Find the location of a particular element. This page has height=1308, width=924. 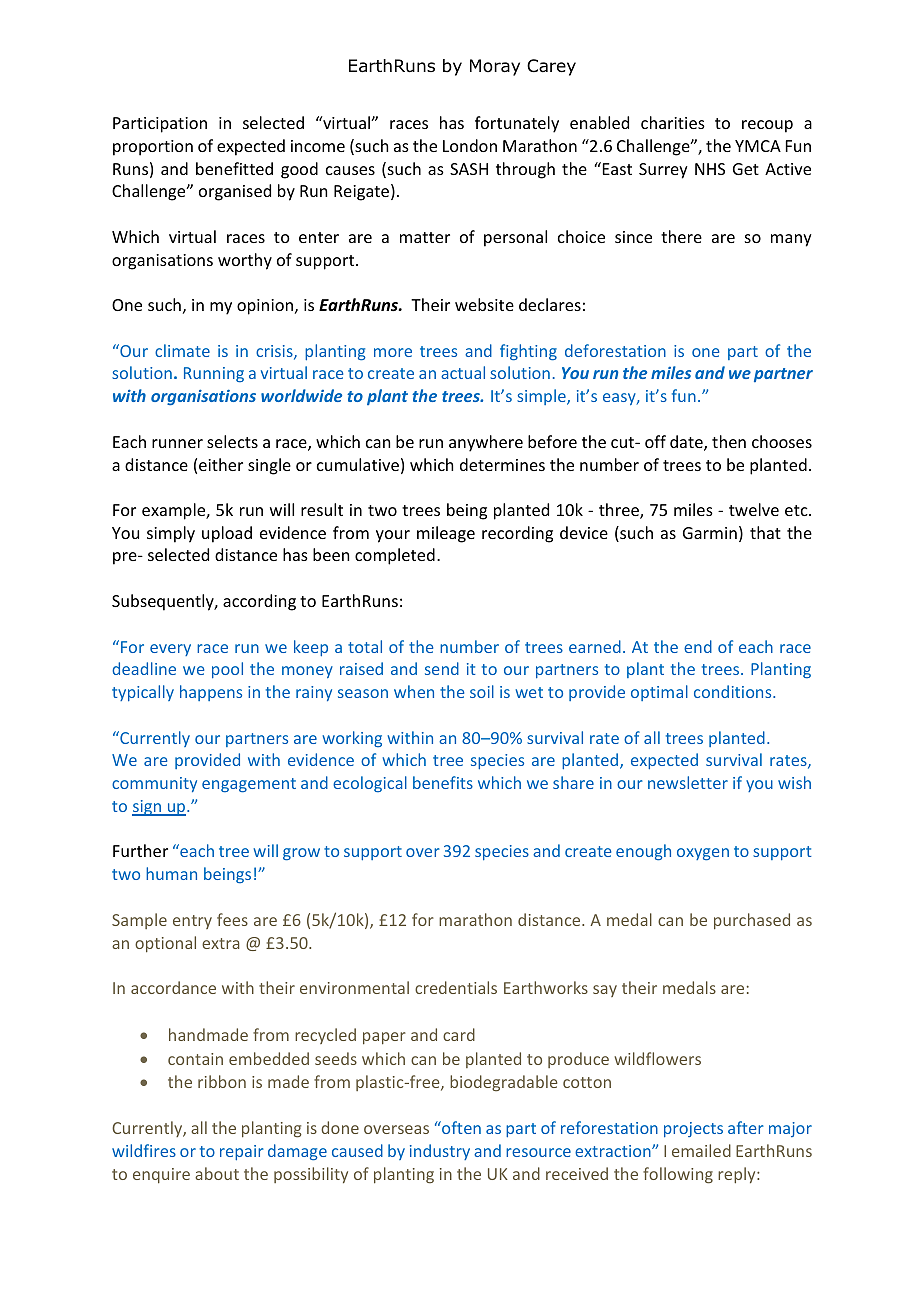

conditions is located at coordinates (734, 691).
